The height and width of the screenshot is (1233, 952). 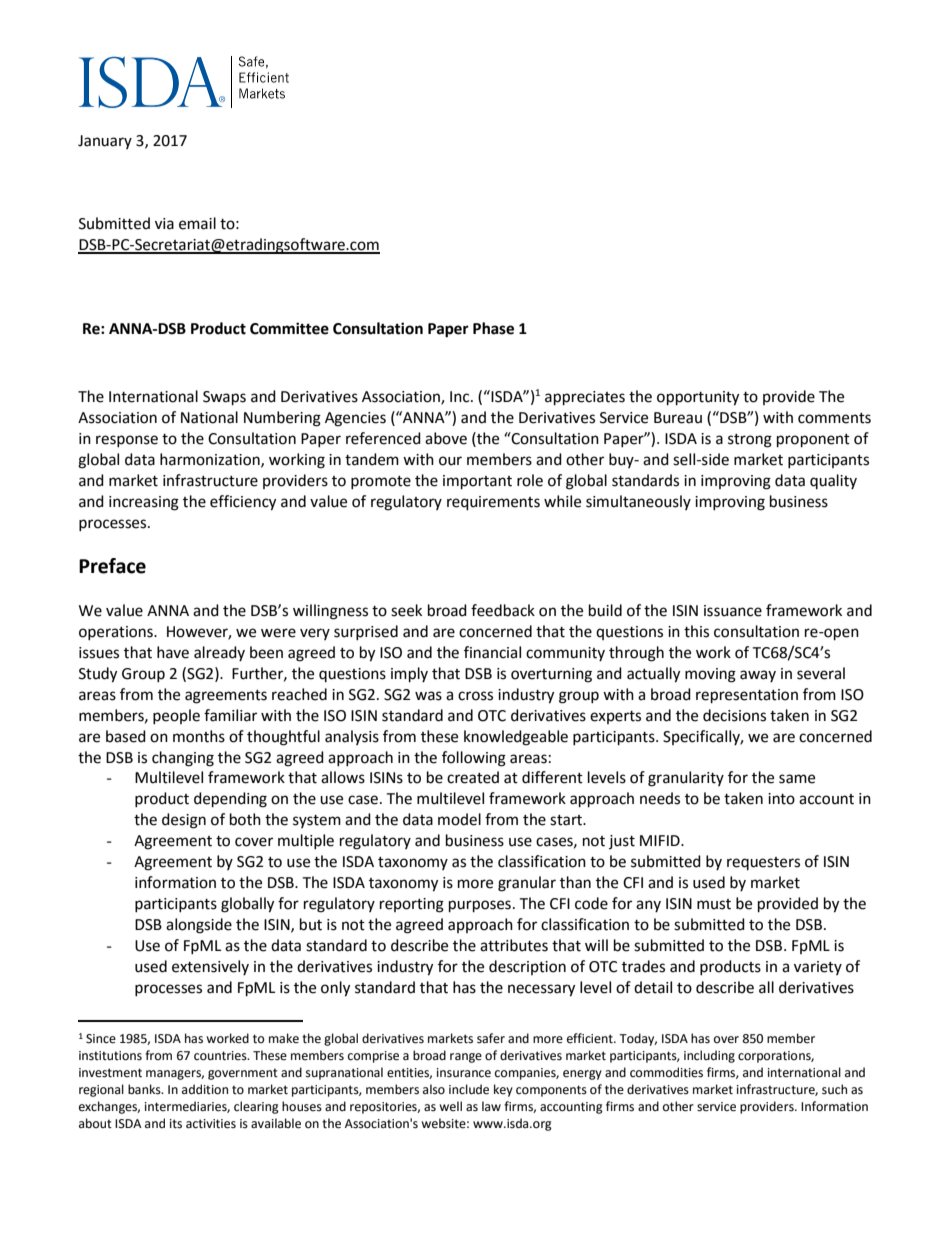 What do you see at coordinates (698, 398) in the screenshot?
I see `opportunity` at bounding box center [698, 398].
